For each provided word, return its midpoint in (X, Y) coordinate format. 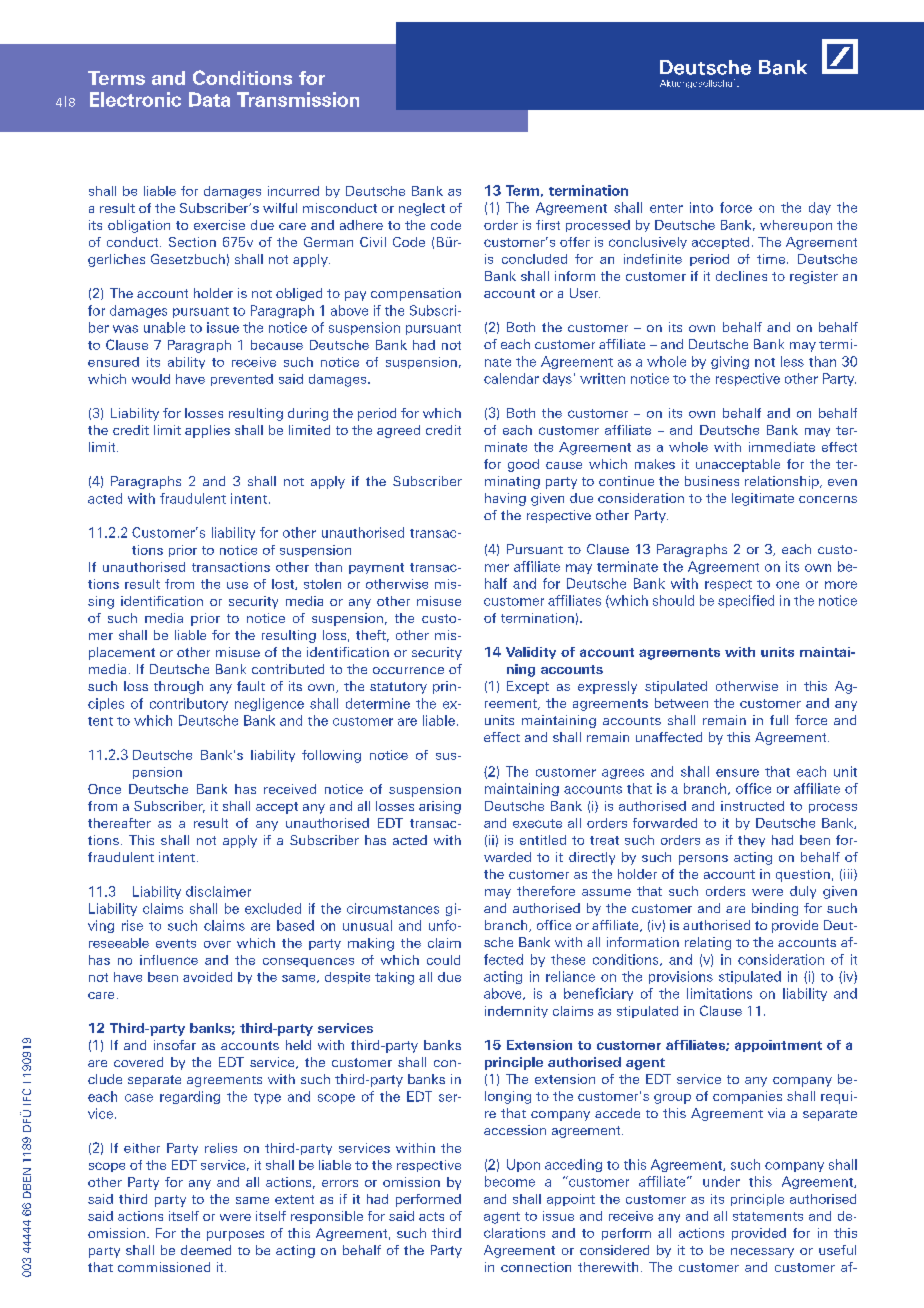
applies (207, 431)
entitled (543, 840)
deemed (206, 1250)
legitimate (763, 499)
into (701, 207)
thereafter (119, 823)
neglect (422, 209)
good (523, 465)
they (751, 841)
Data (209, 99)
